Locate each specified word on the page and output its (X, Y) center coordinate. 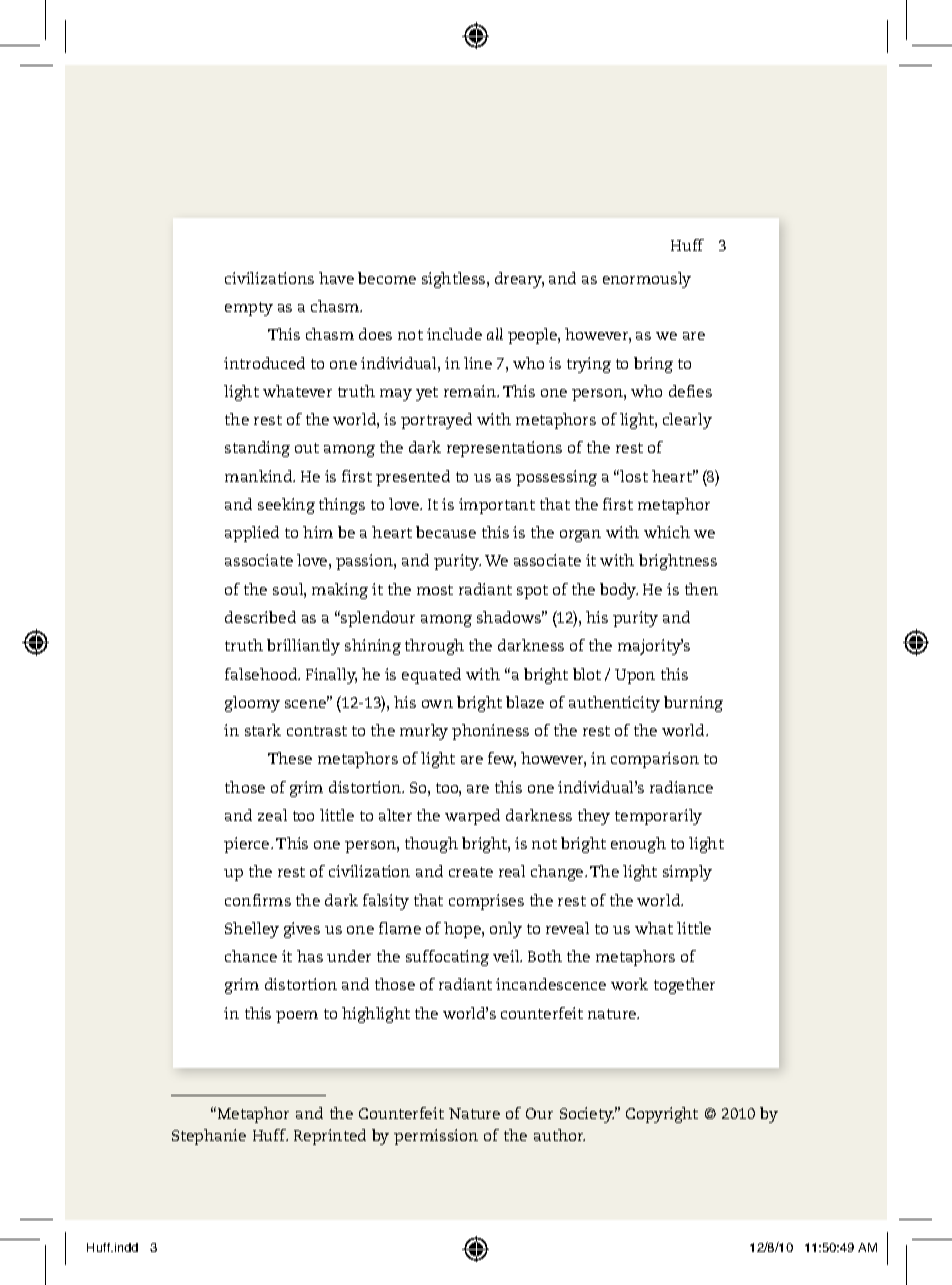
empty (249, 309)
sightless (455, 280)
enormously (647, 280)
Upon (635, 676)
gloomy (252, 704)
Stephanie (209, 1137)
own (437, 704)
